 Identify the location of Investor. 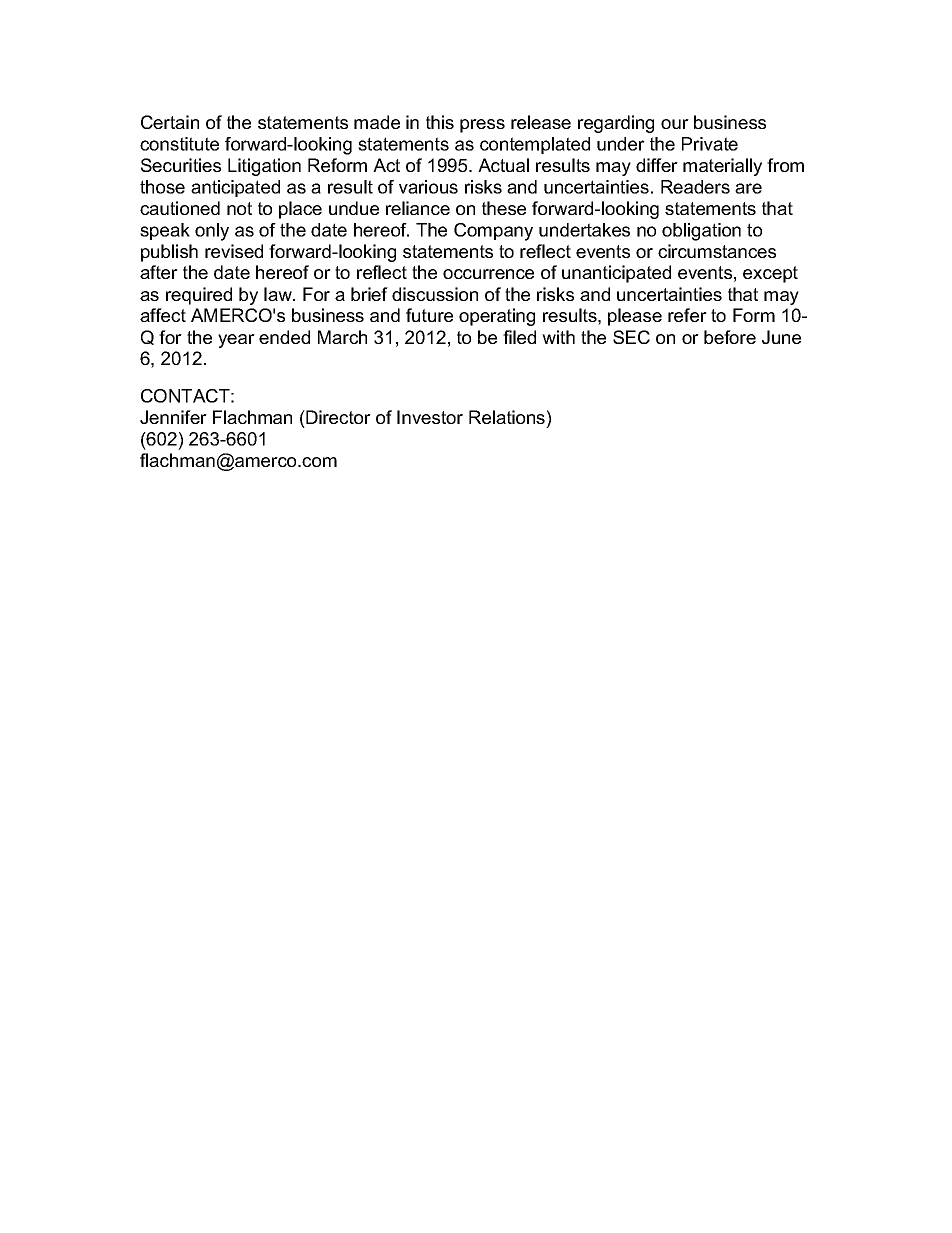
(430, 417).
